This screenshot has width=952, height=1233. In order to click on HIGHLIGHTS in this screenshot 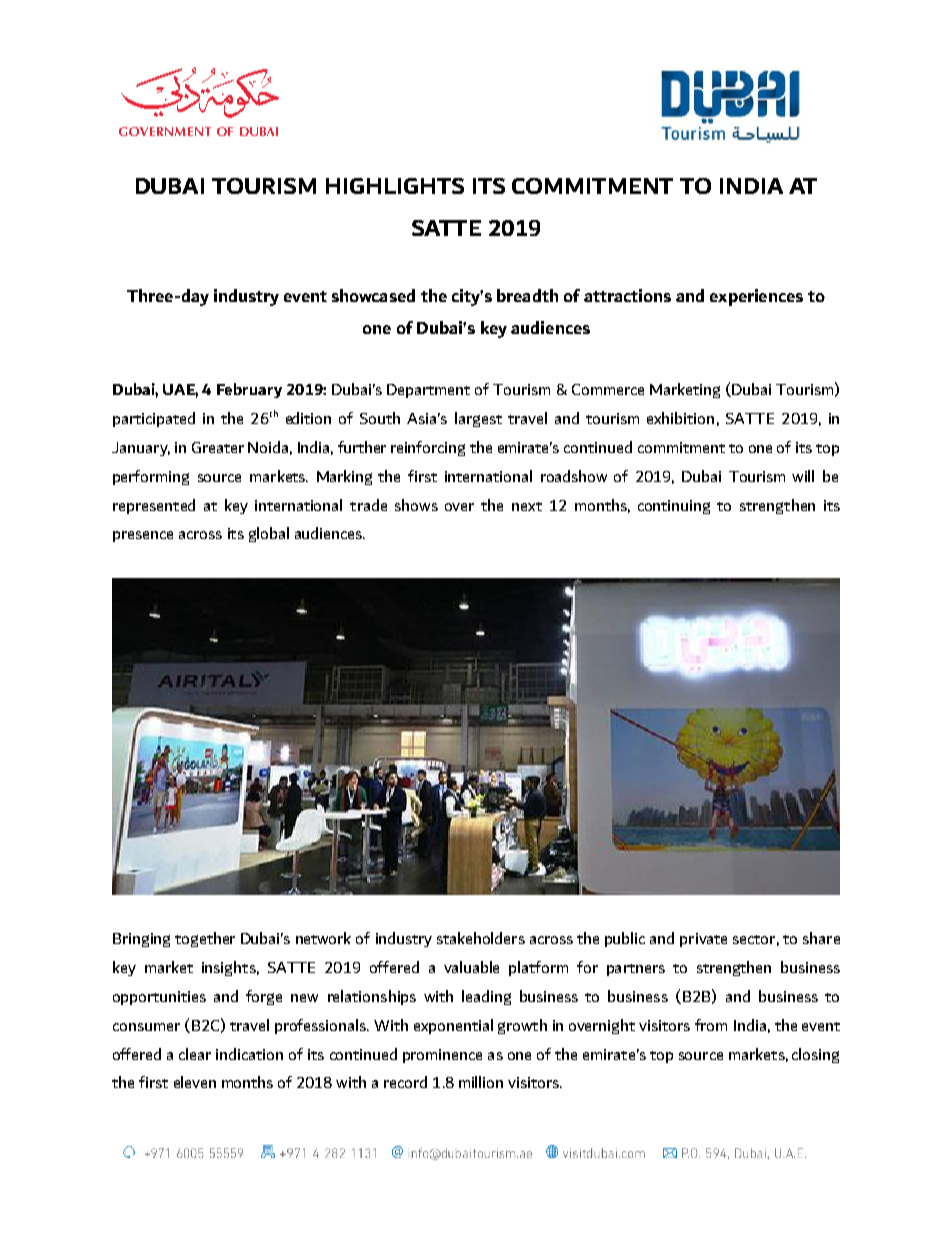, I will do `click(395, 186)`.
